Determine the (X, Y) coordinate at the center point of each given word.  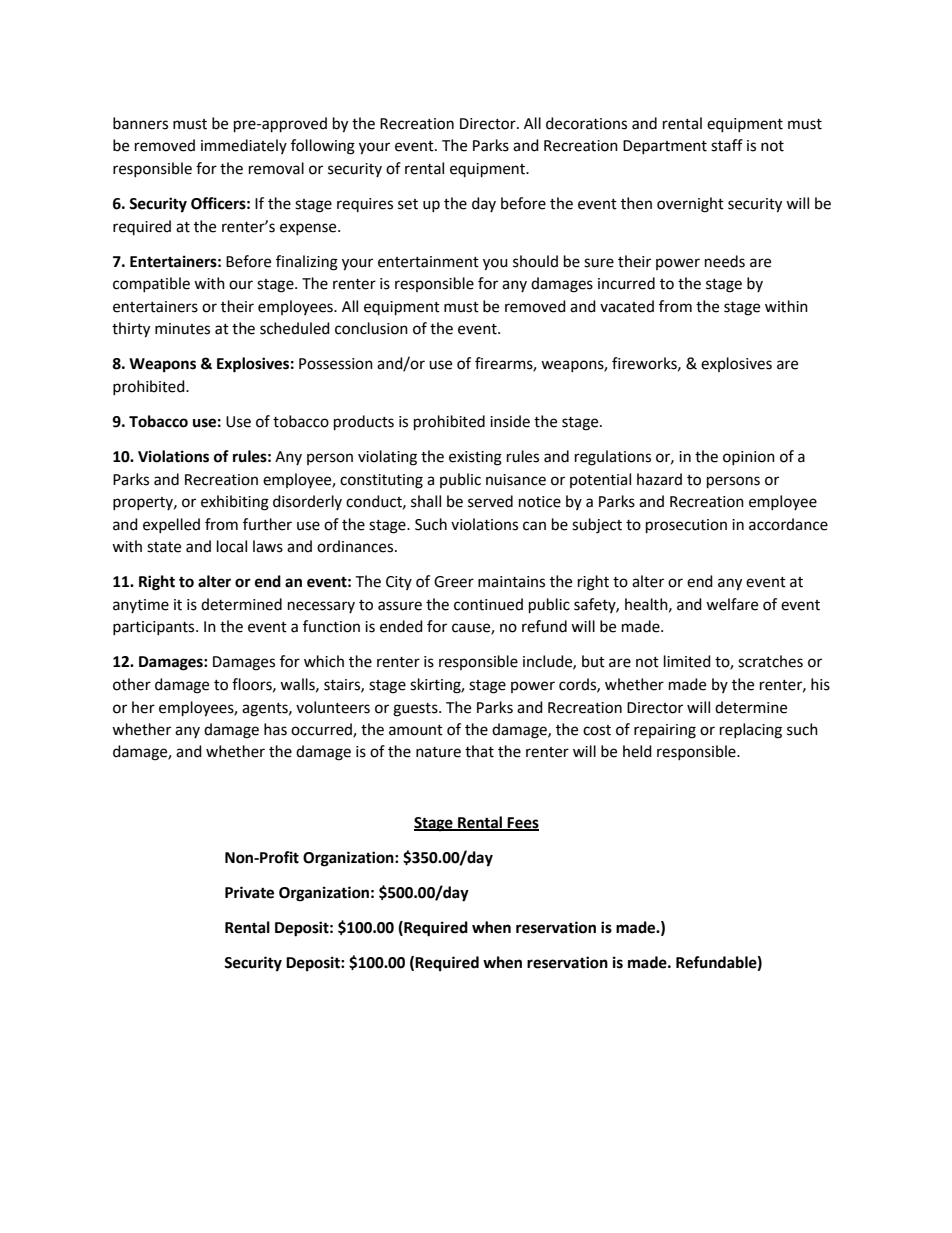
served (490, 501)
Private (249, 892)
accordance (788, 524)
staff (727, 145)
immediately (244, 146)
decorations (586, 123)
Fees (522, 823)
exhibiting (235, 503)
